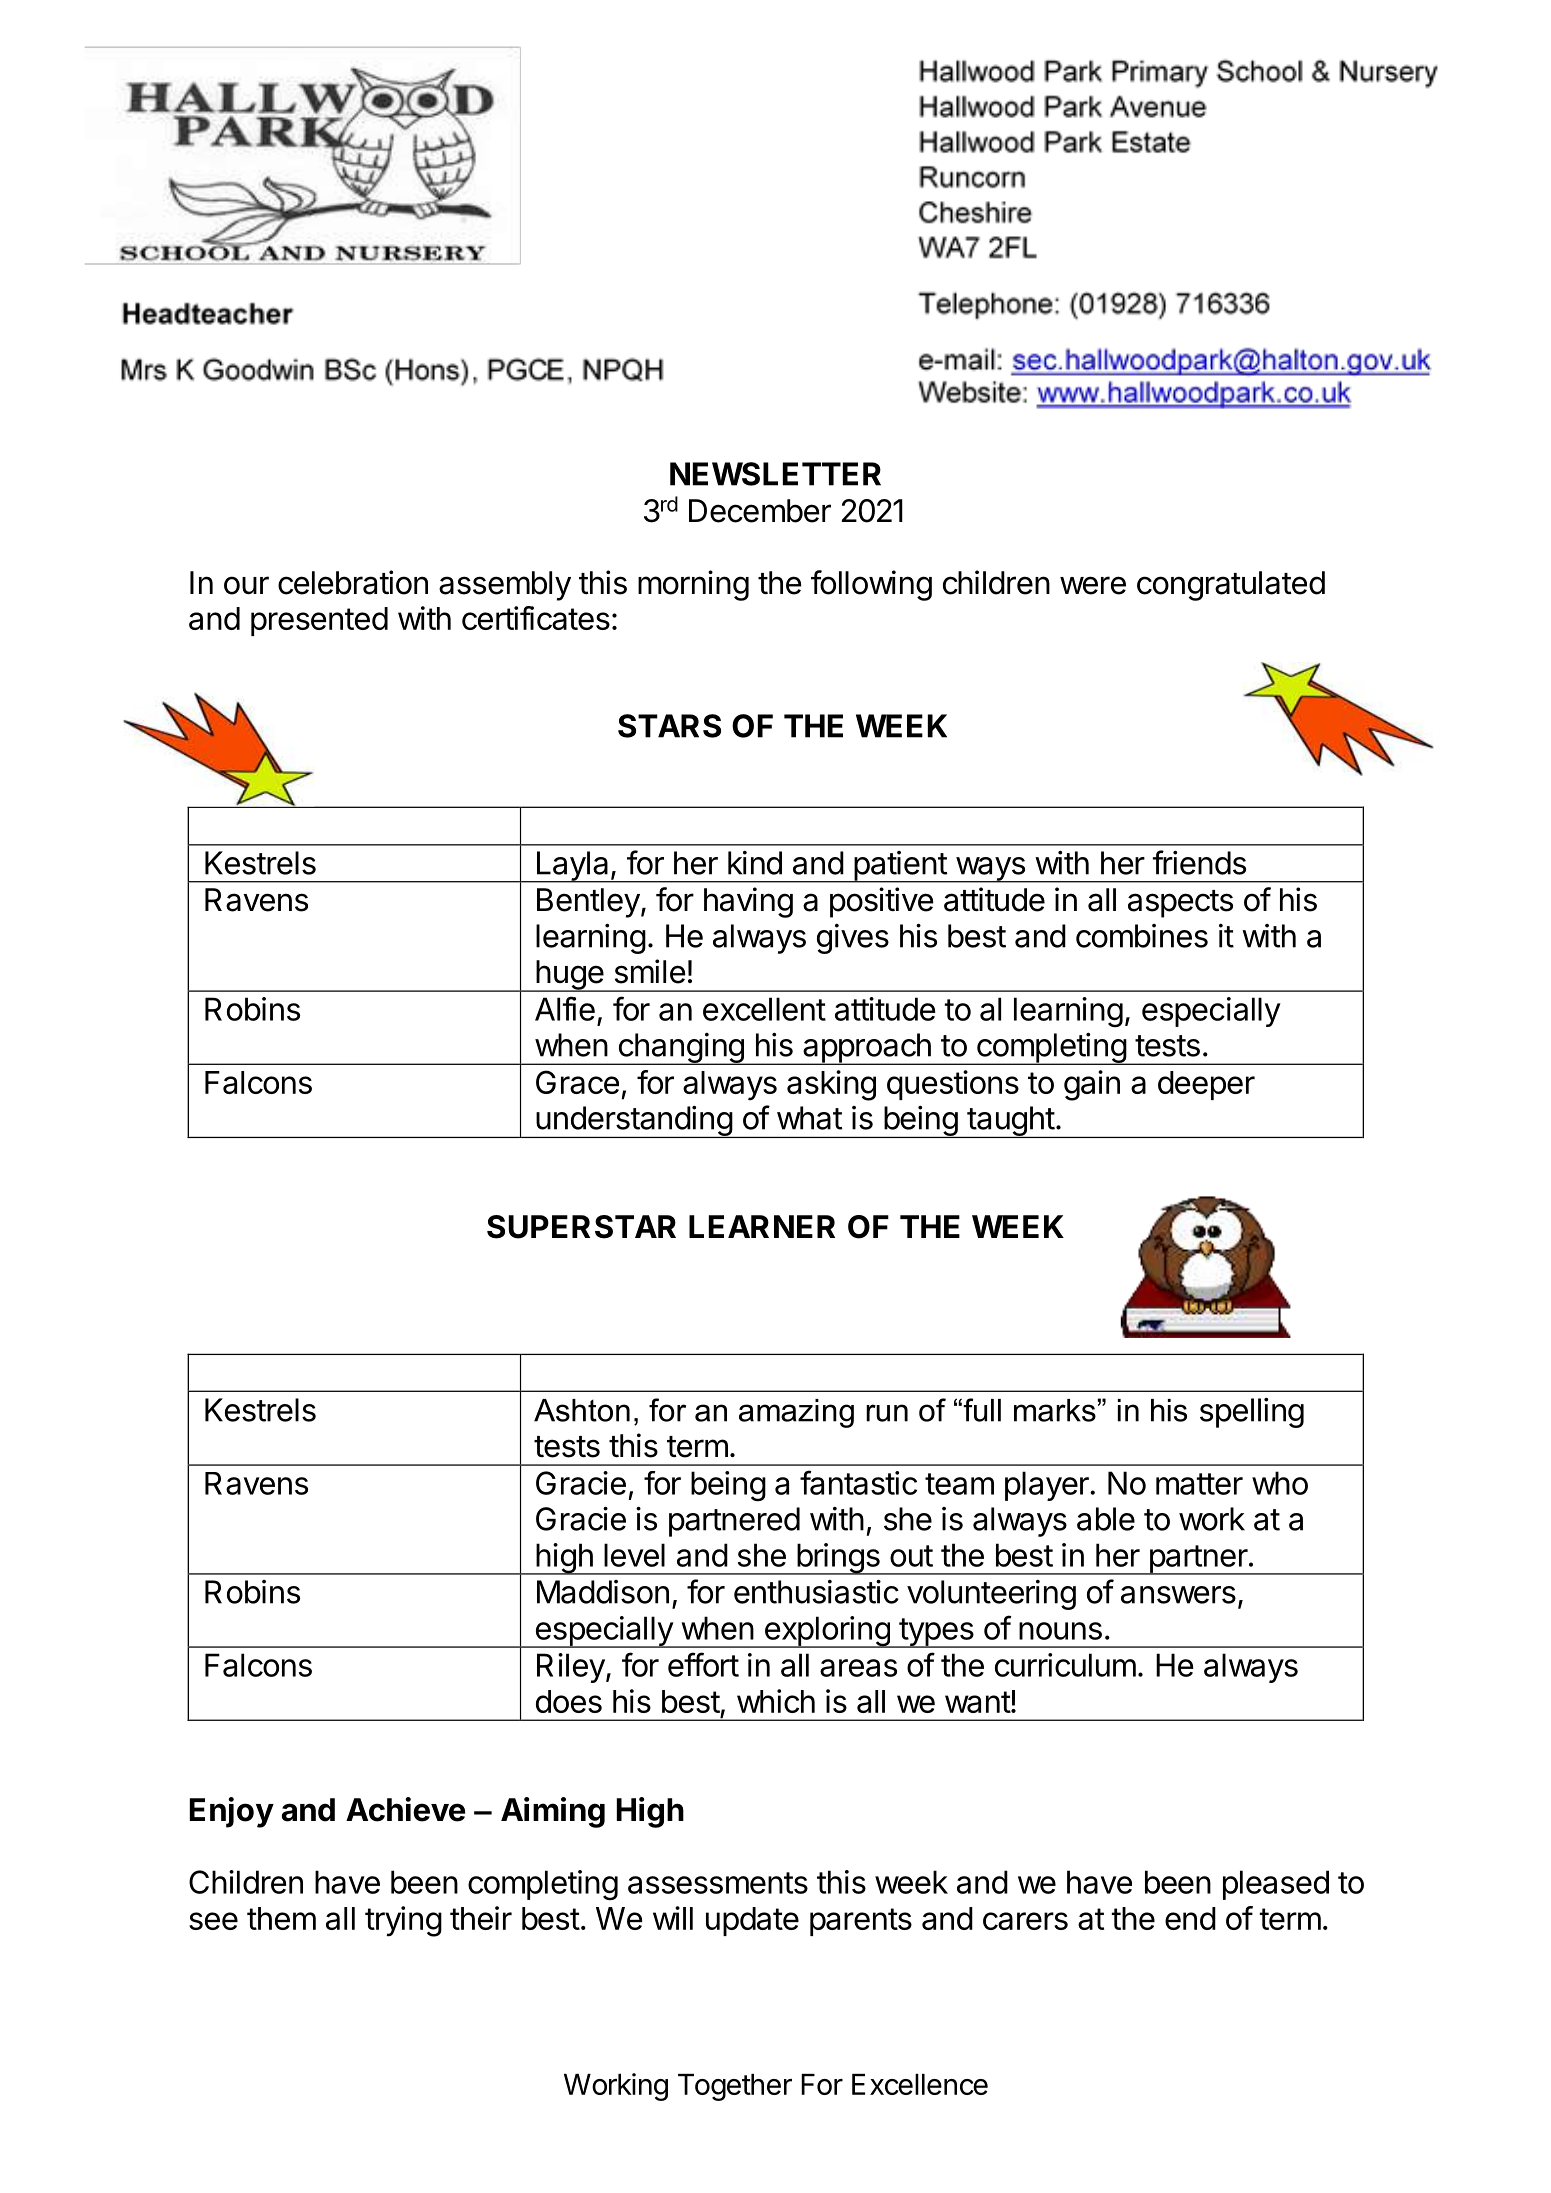 This screenshot has height=2193, width=1551. I want to click on LEARNER, so click(762, 1226).
